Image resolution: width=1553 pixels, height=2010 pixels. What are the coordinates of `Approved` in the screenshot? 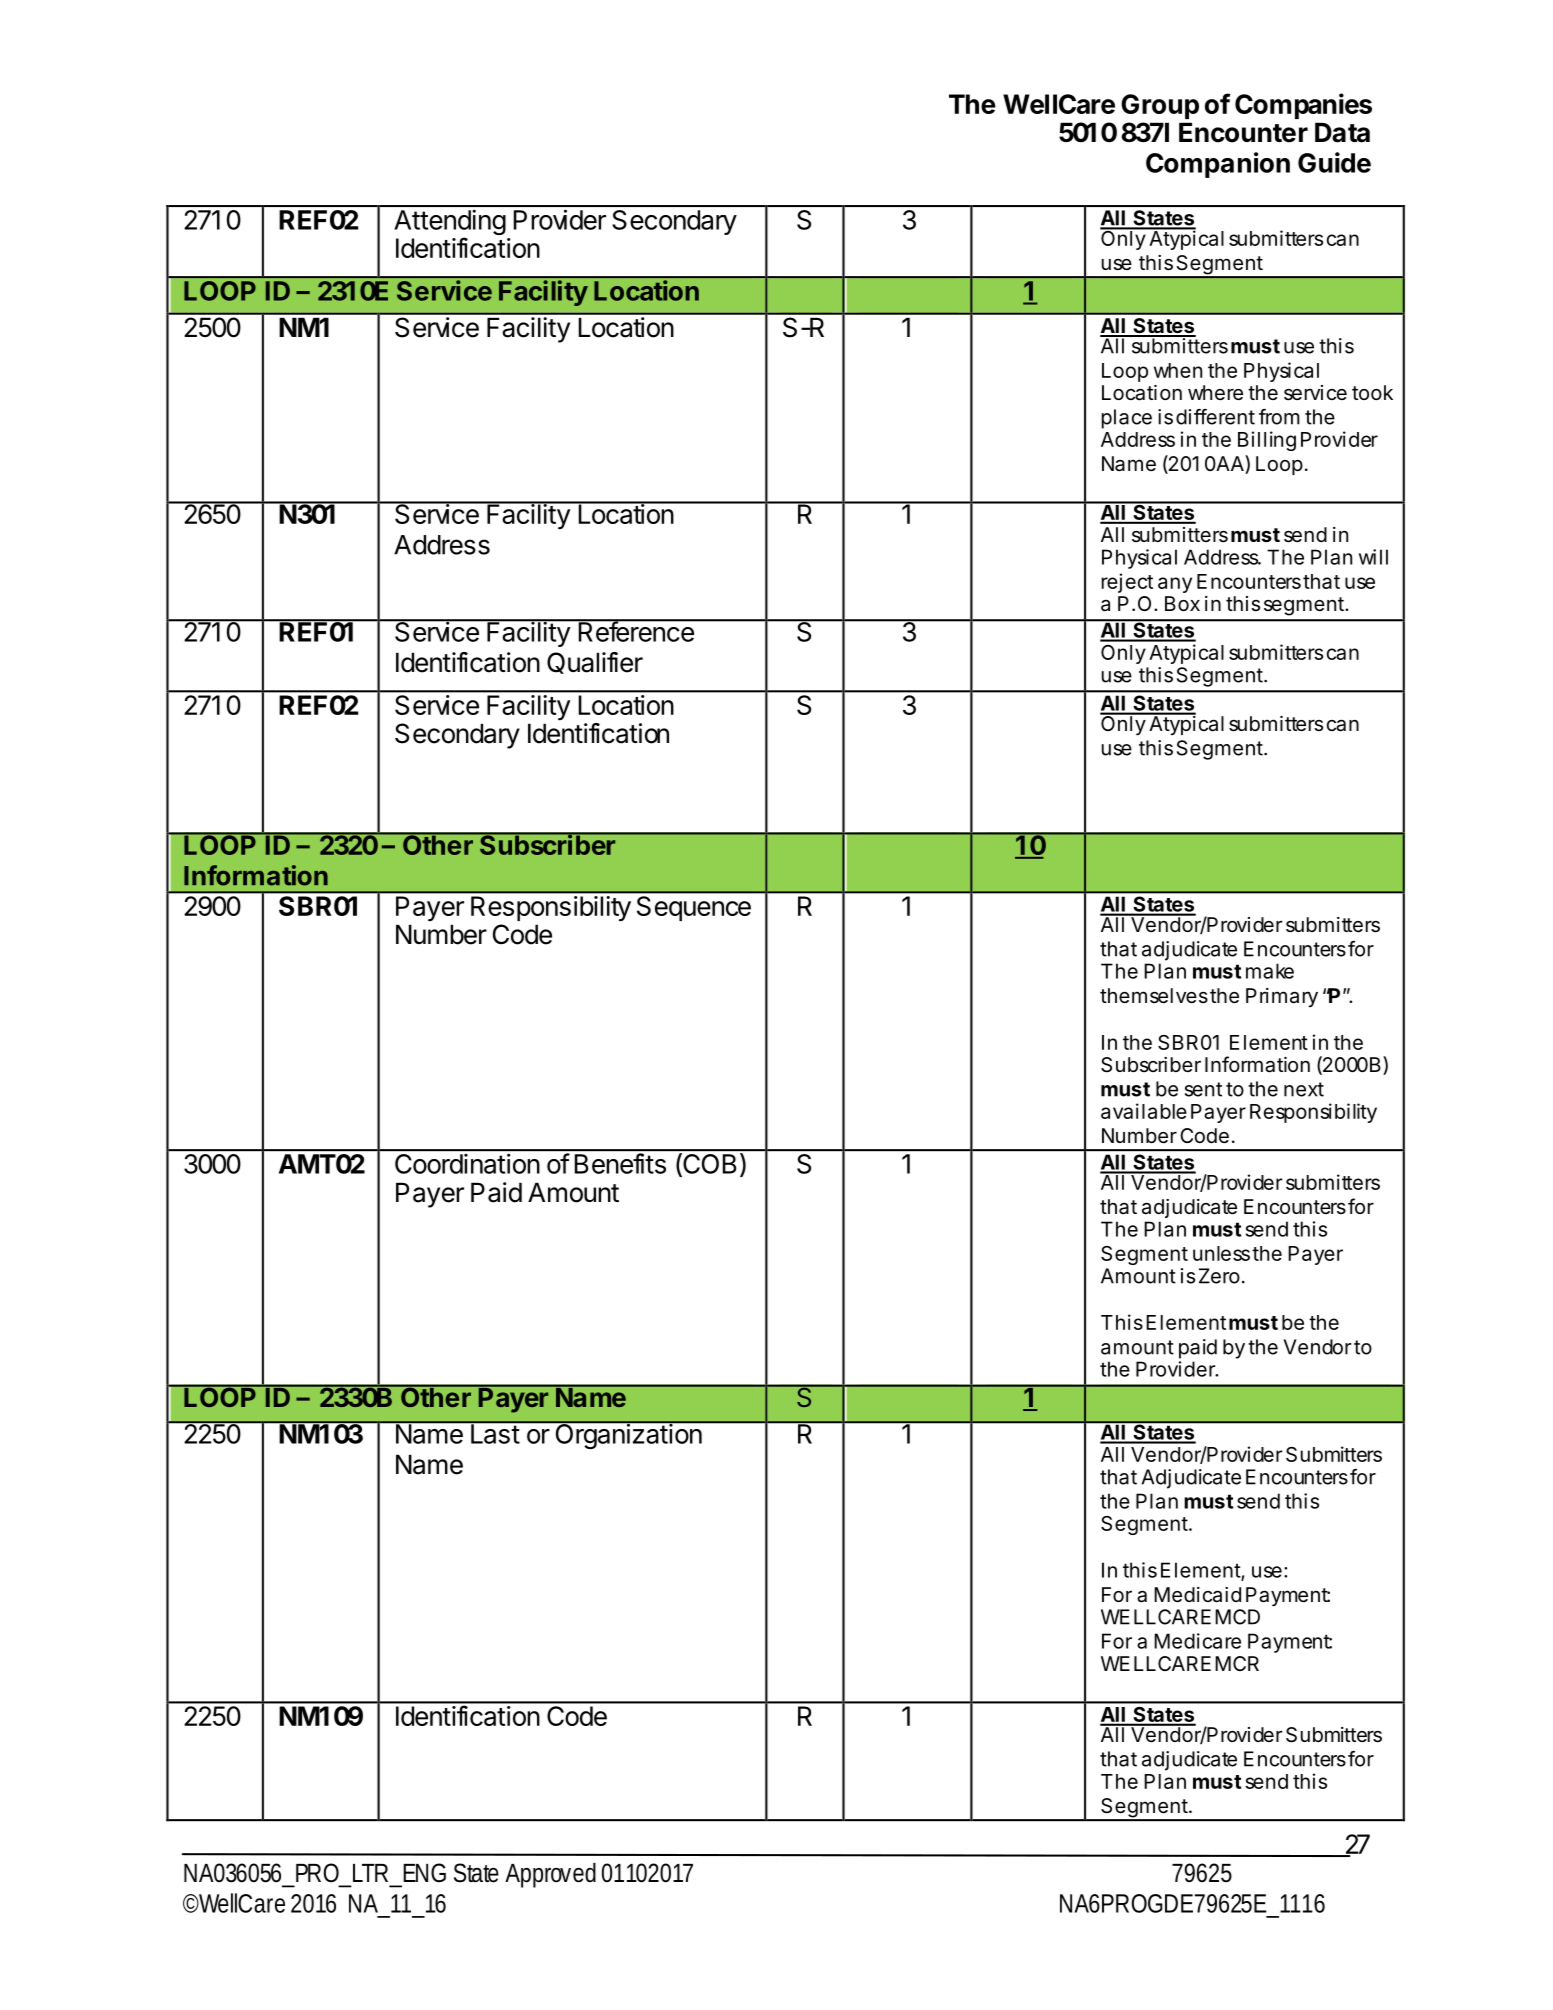 It's located at (550, 1875).
